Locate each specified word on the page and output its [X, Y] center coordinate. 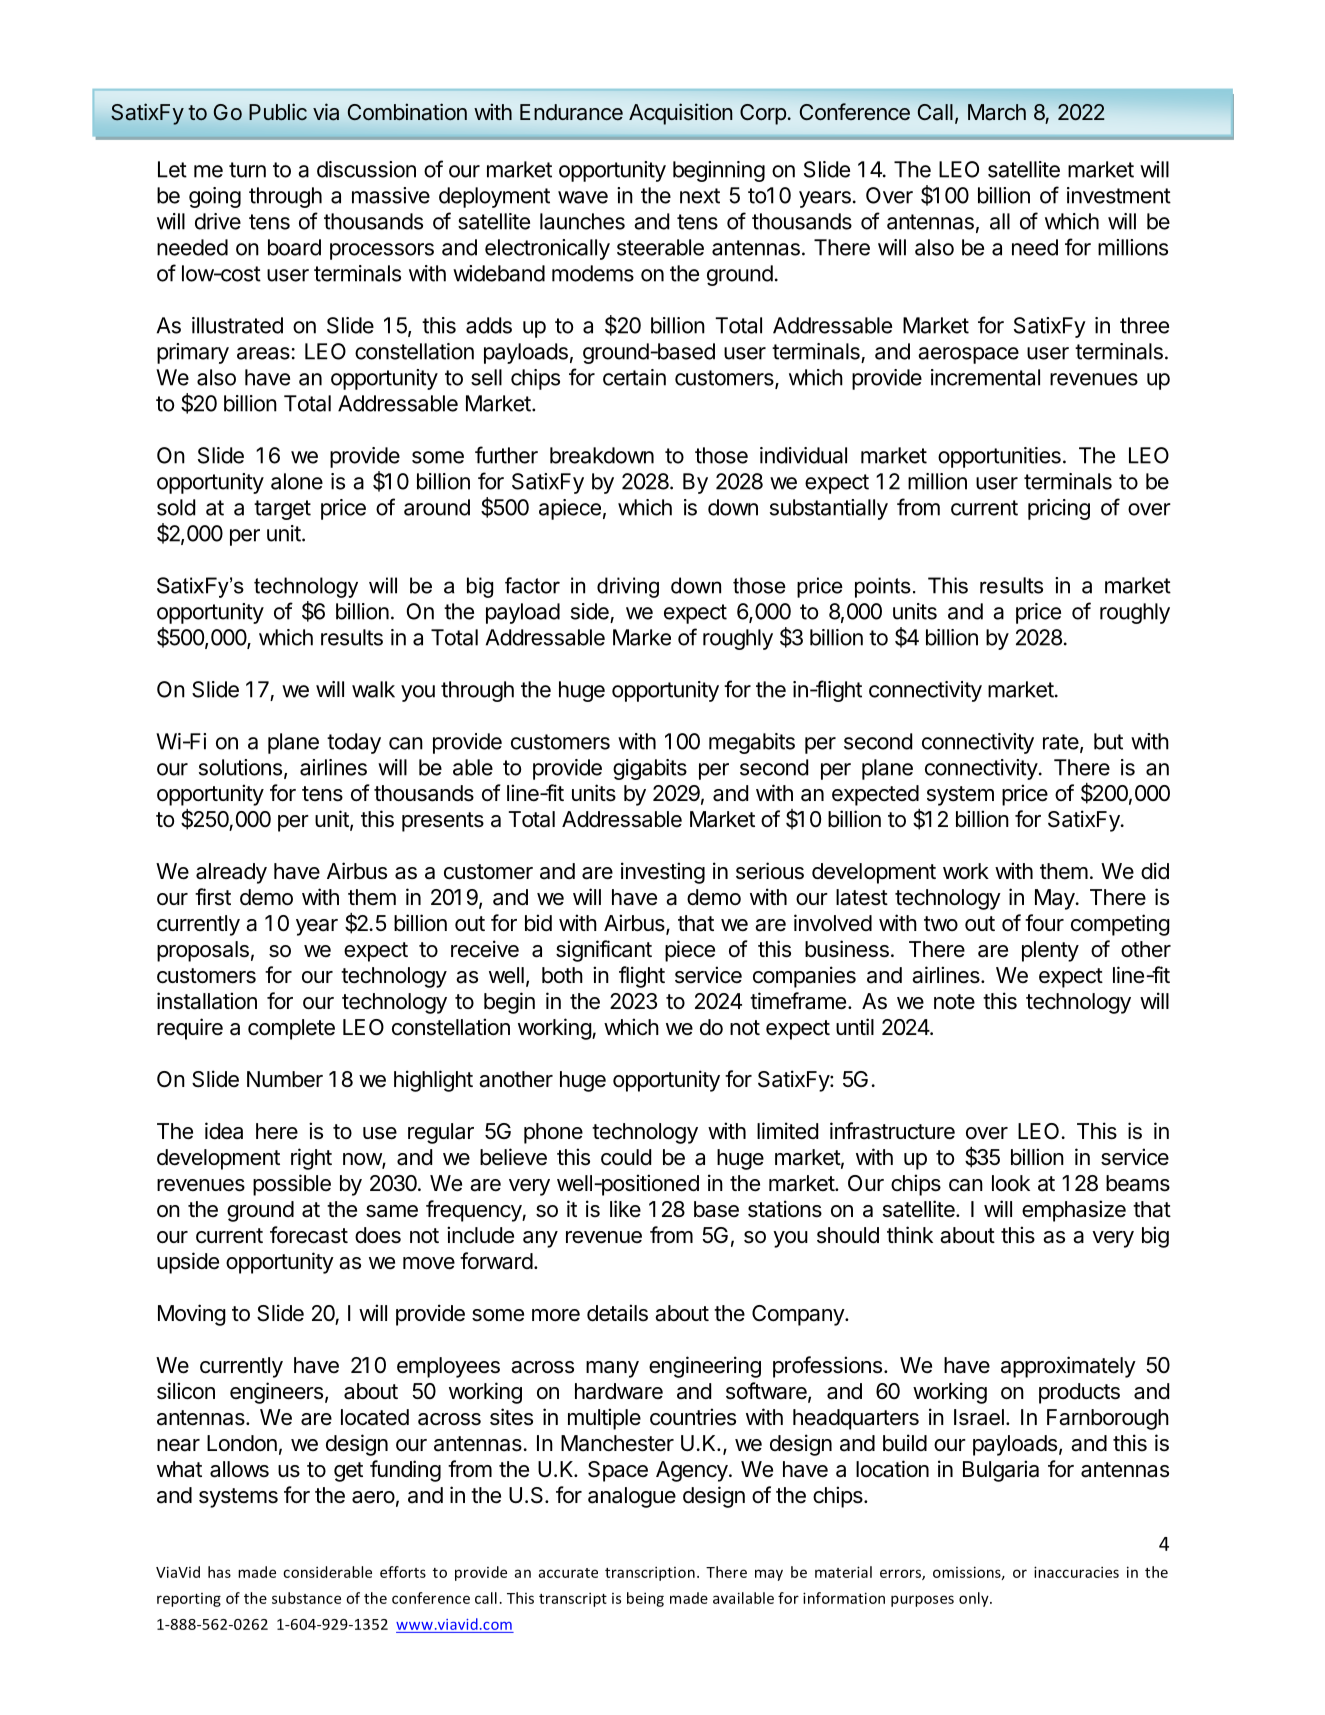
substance [306, 1598]
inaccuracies [1076, 1572]
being [645, 1599]
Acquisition [680, 114]
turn [247, 170]
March [997, 112]
